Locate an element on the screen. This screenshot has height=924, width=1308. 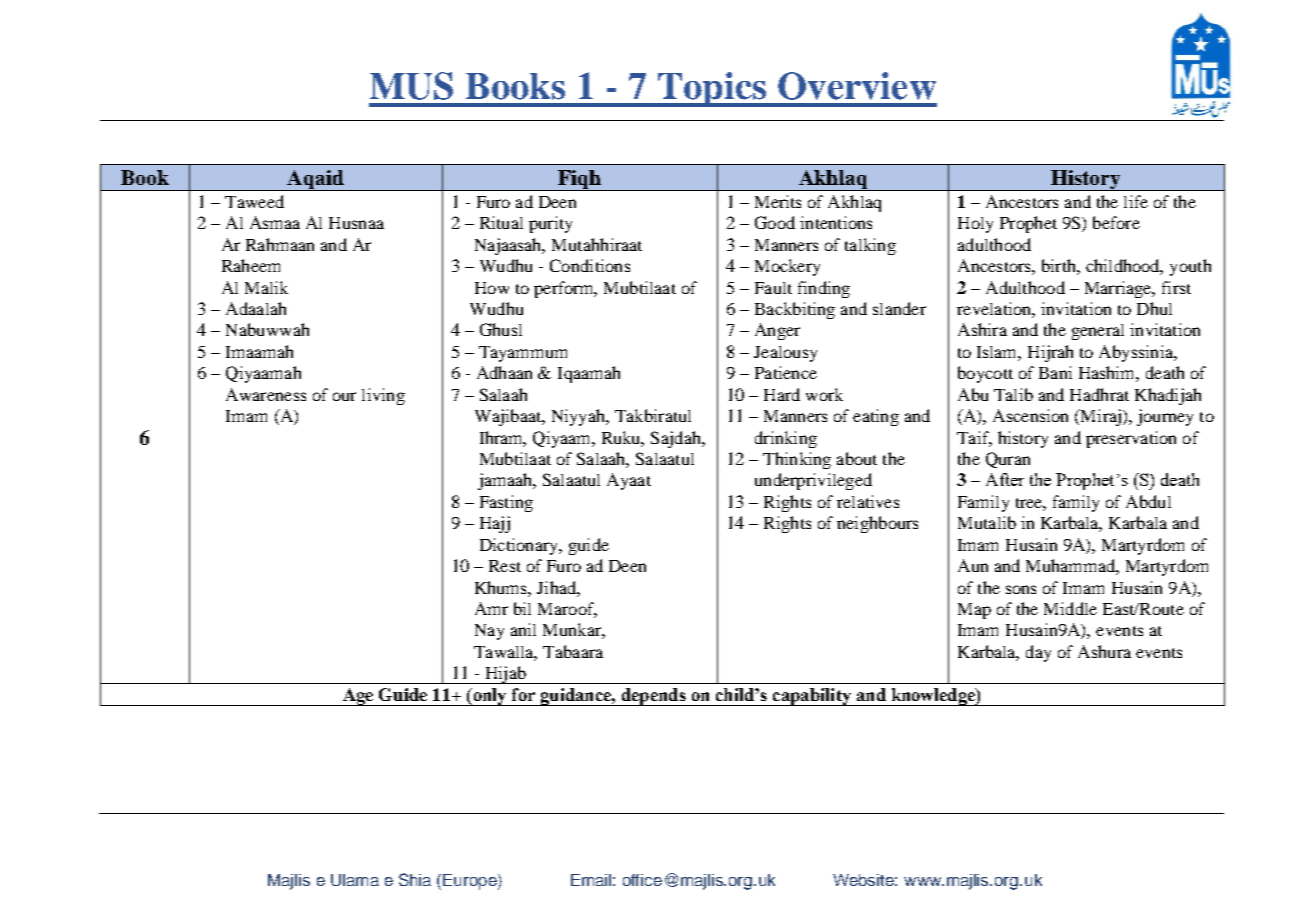
MUS is located at coordinates (411, 86).
